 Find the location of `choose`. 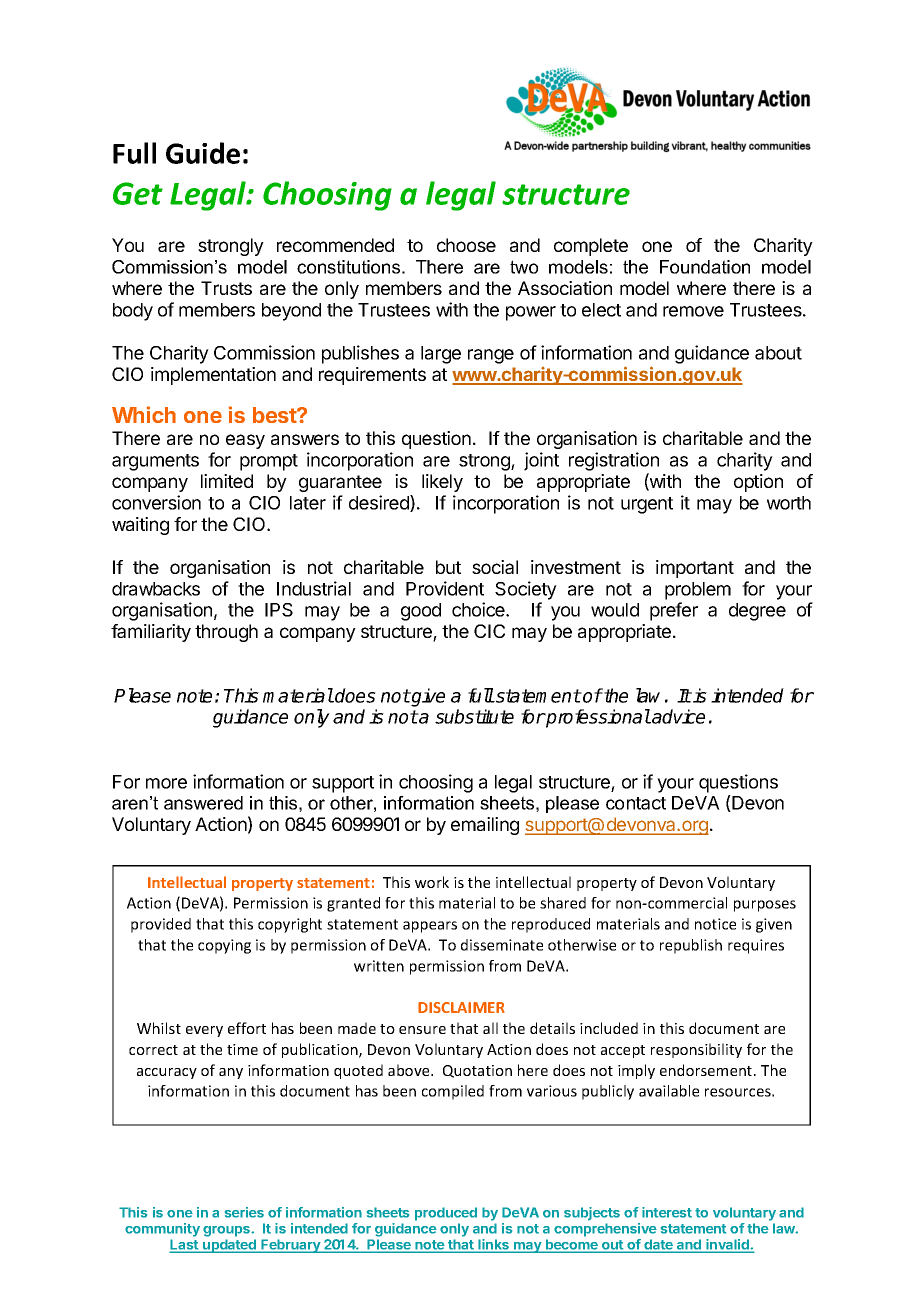

choose is located at coordinates (466, 245).
